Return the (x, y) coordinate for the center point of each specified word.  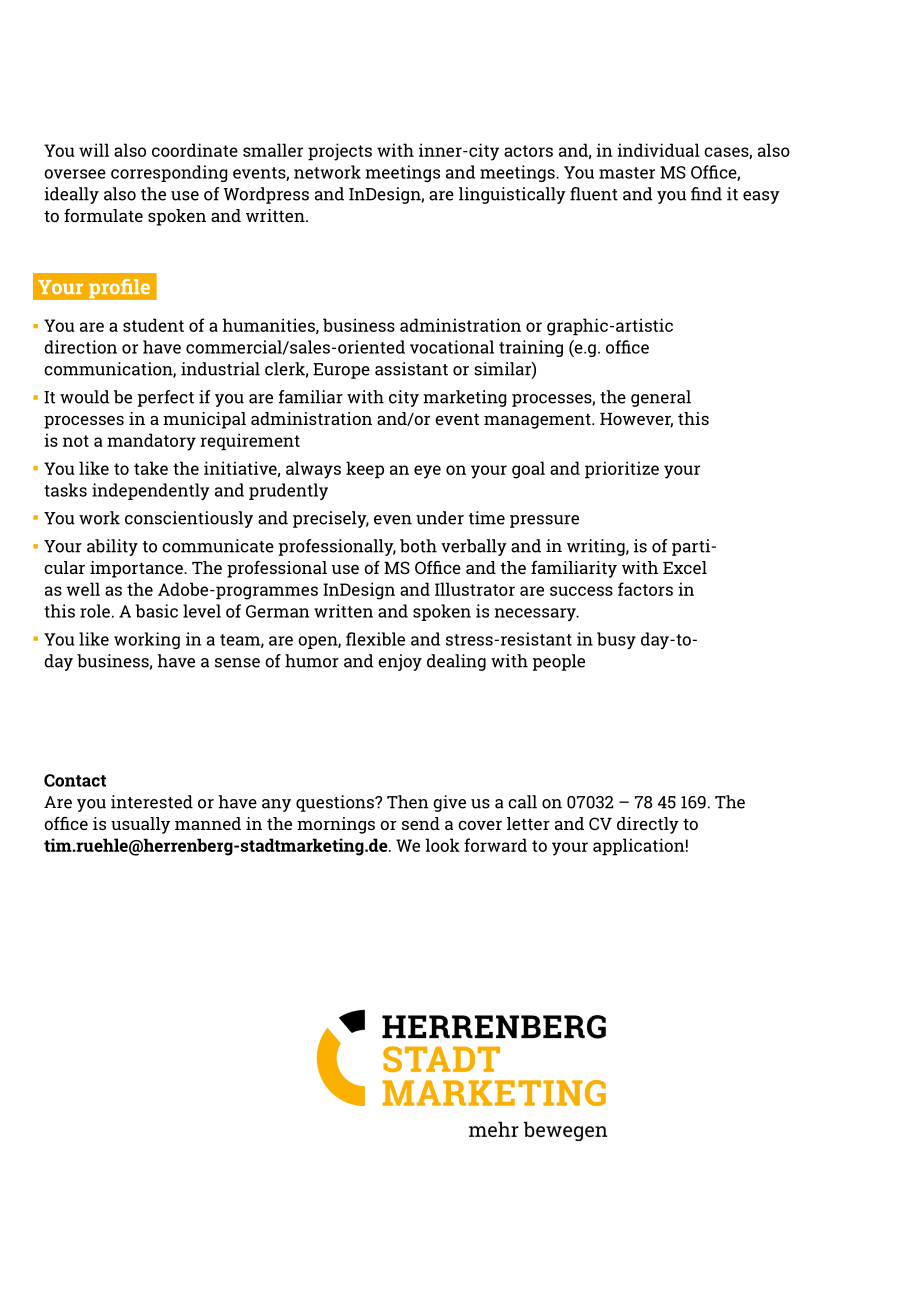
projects (340, 152)
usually (140, 825)
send (421, 823)
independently (150, 491)
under (440, 518)
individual (658, 150)
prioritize (622, 470)
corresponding (169, 173)
